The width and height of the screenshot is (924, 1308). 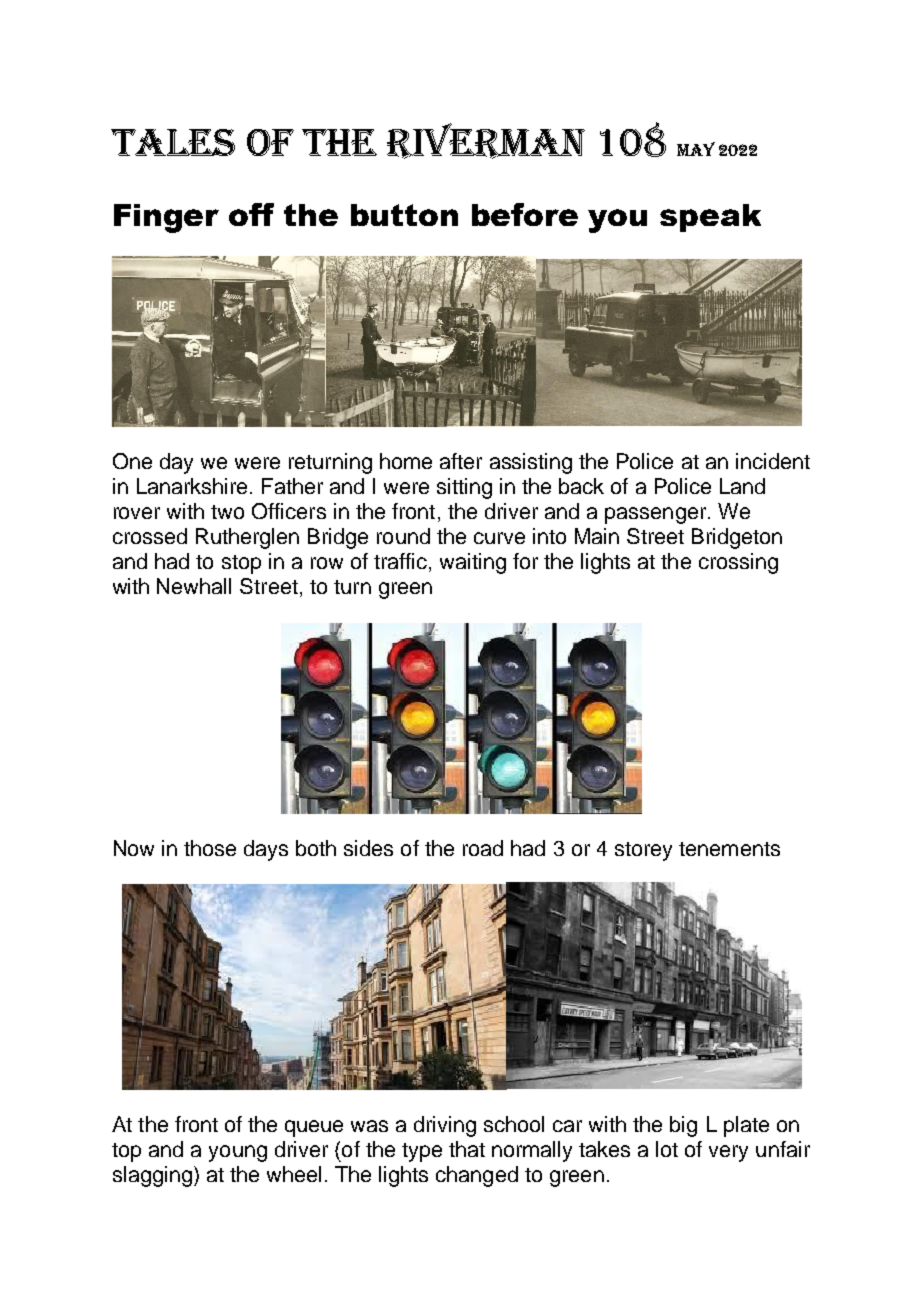 I want to click on before, so click(x=525, y=214).
